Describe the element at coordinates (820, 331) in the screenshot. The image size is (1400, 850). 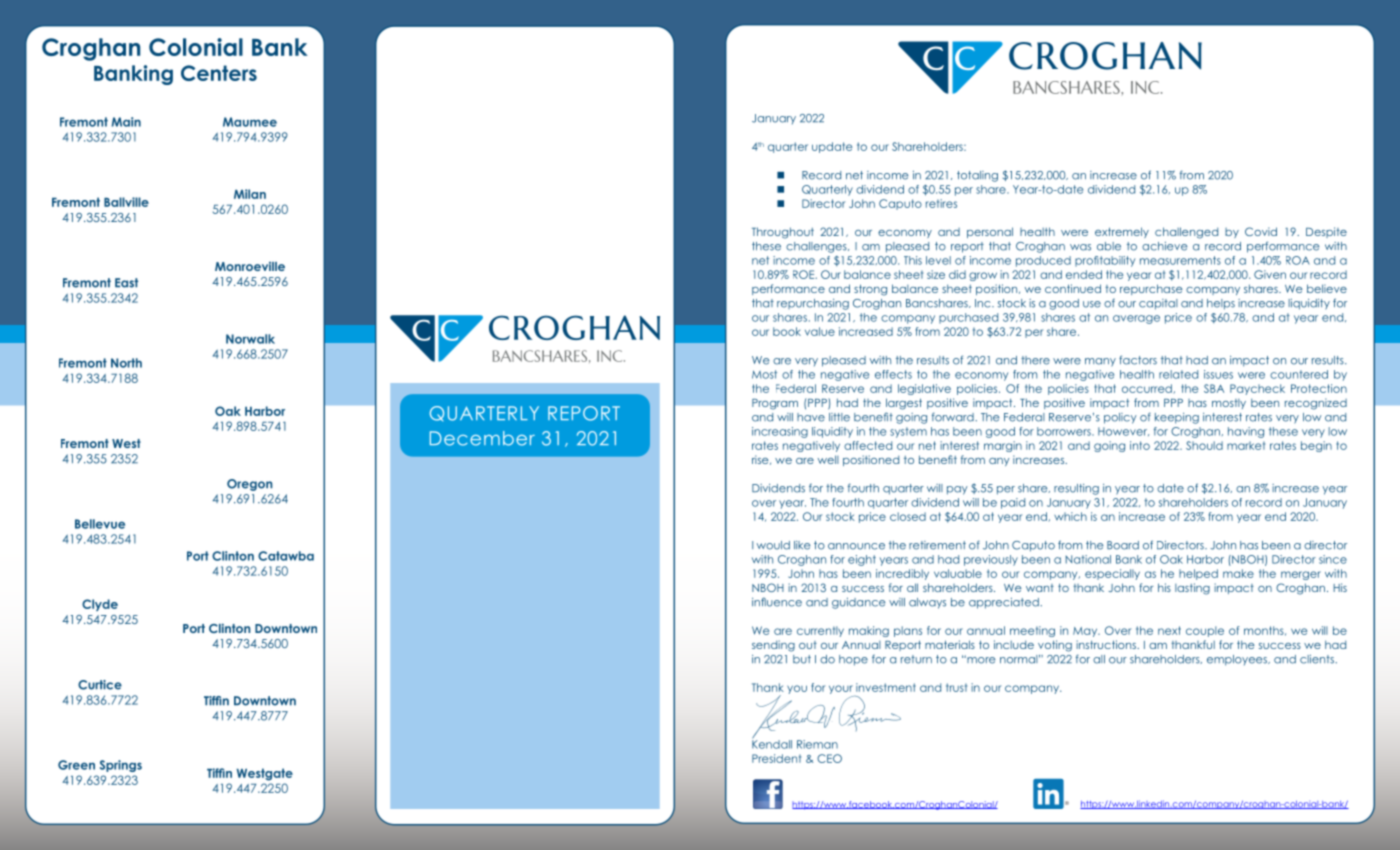
I see `value` at that location.
